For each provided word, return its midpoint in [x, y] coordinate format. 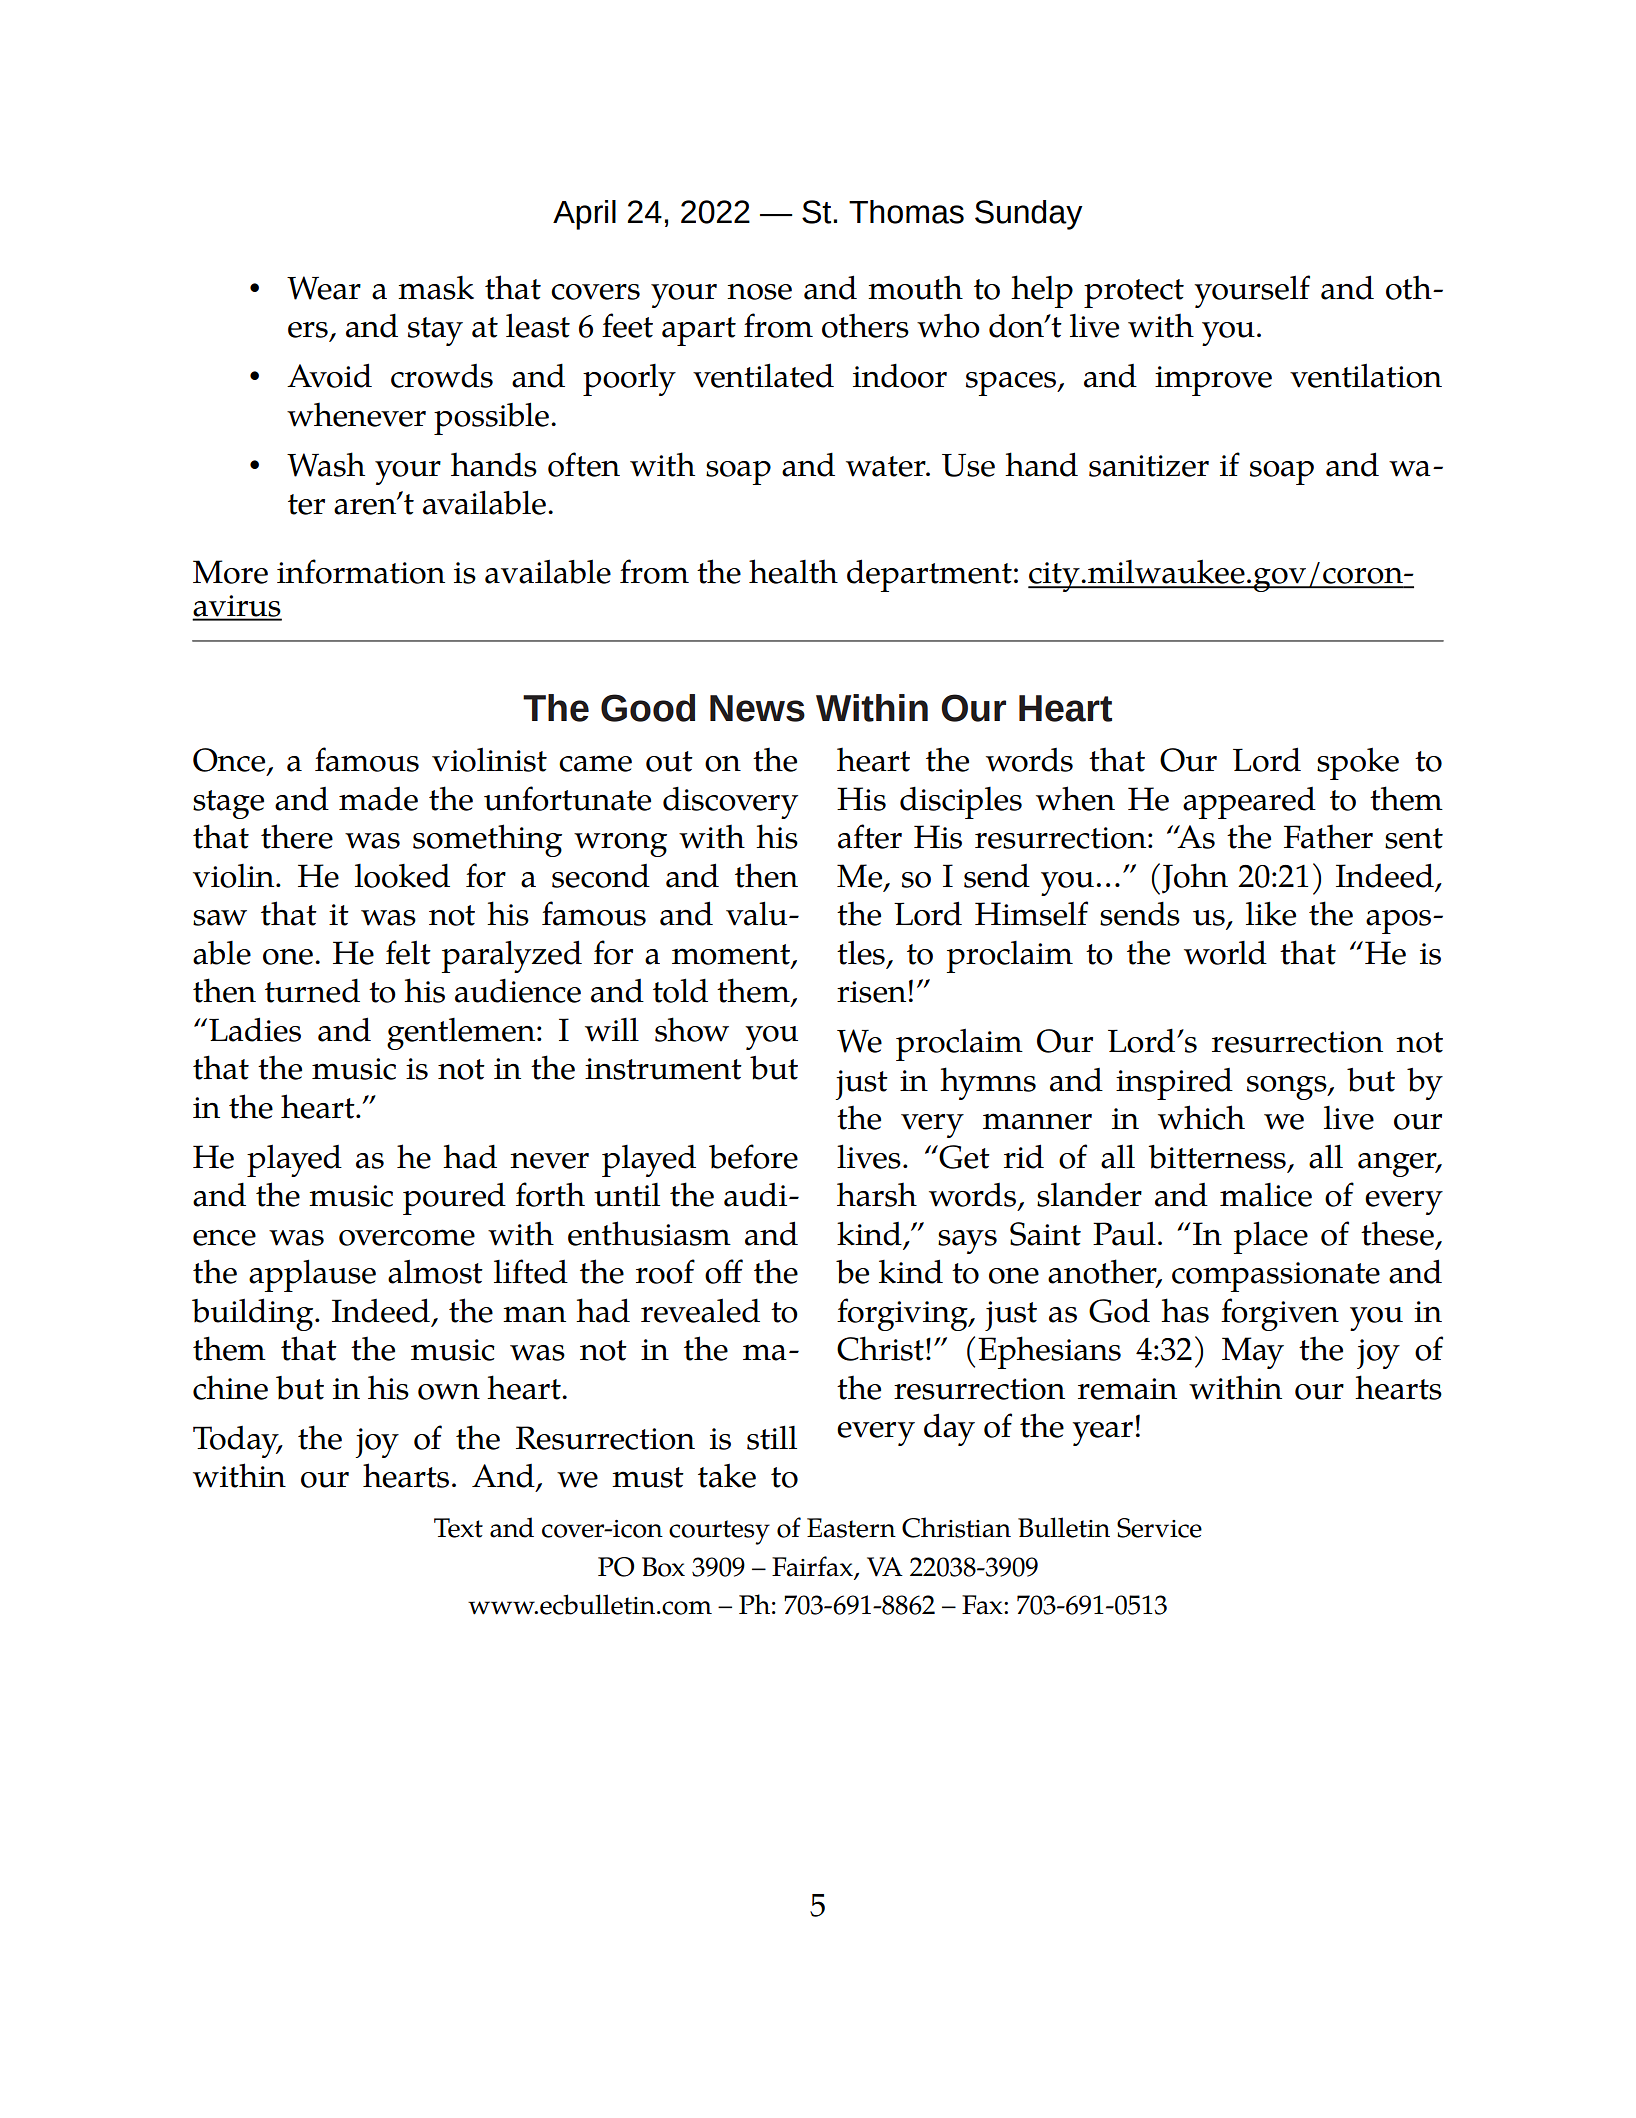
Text [458, 1528]
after [870, 836]
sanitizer [1149, 466]
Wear [324, 288]
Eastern [851, 1528]
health [793, 571]
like [1271, 913]
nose [759, 292]
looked [402, 876]
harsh [877, 1194]
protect [1134, 293]
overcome [407, 1237]
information [361, 571]
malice [1266, 1195]
